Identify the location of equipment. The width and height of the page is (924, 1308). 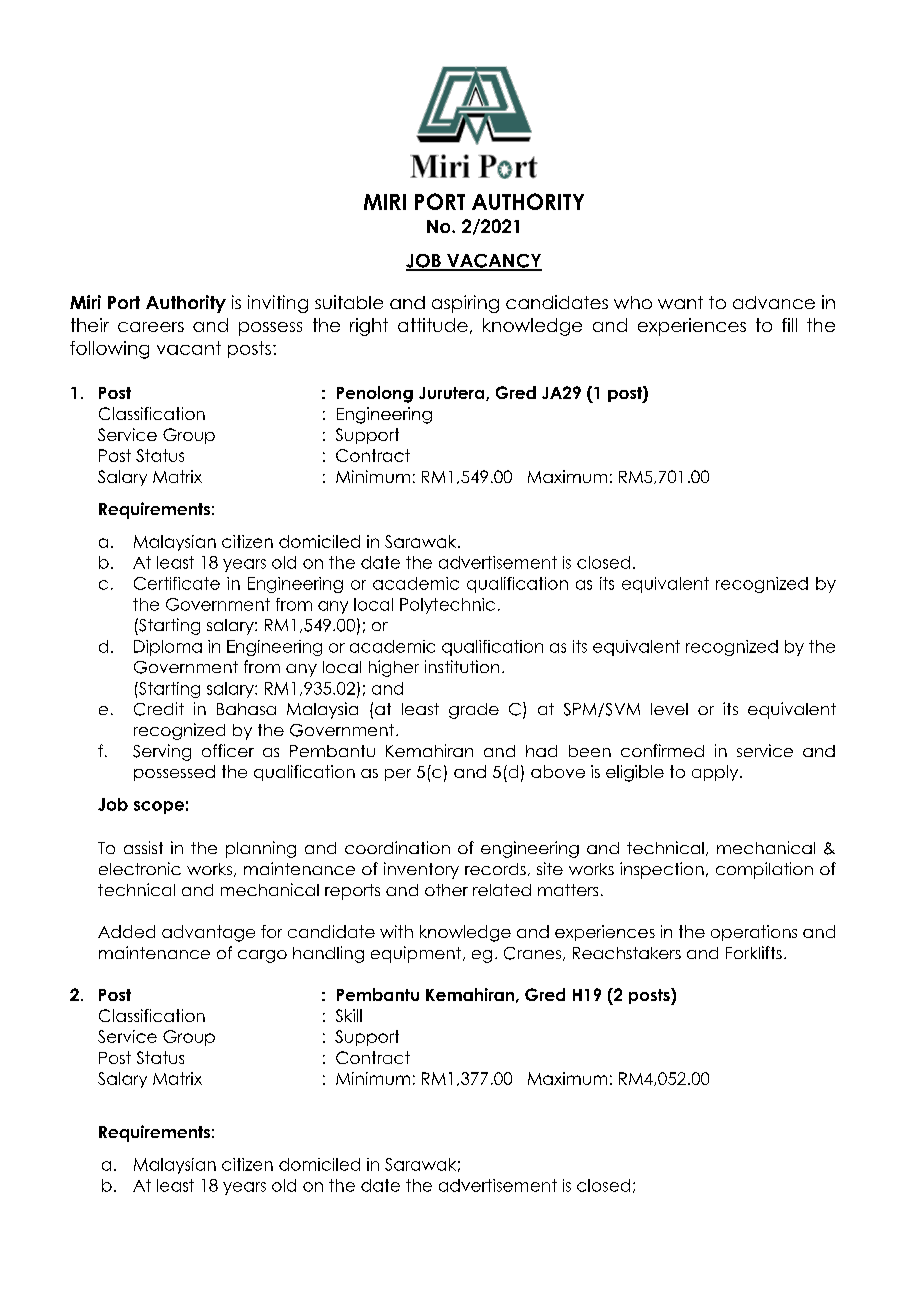
(417, 954).
